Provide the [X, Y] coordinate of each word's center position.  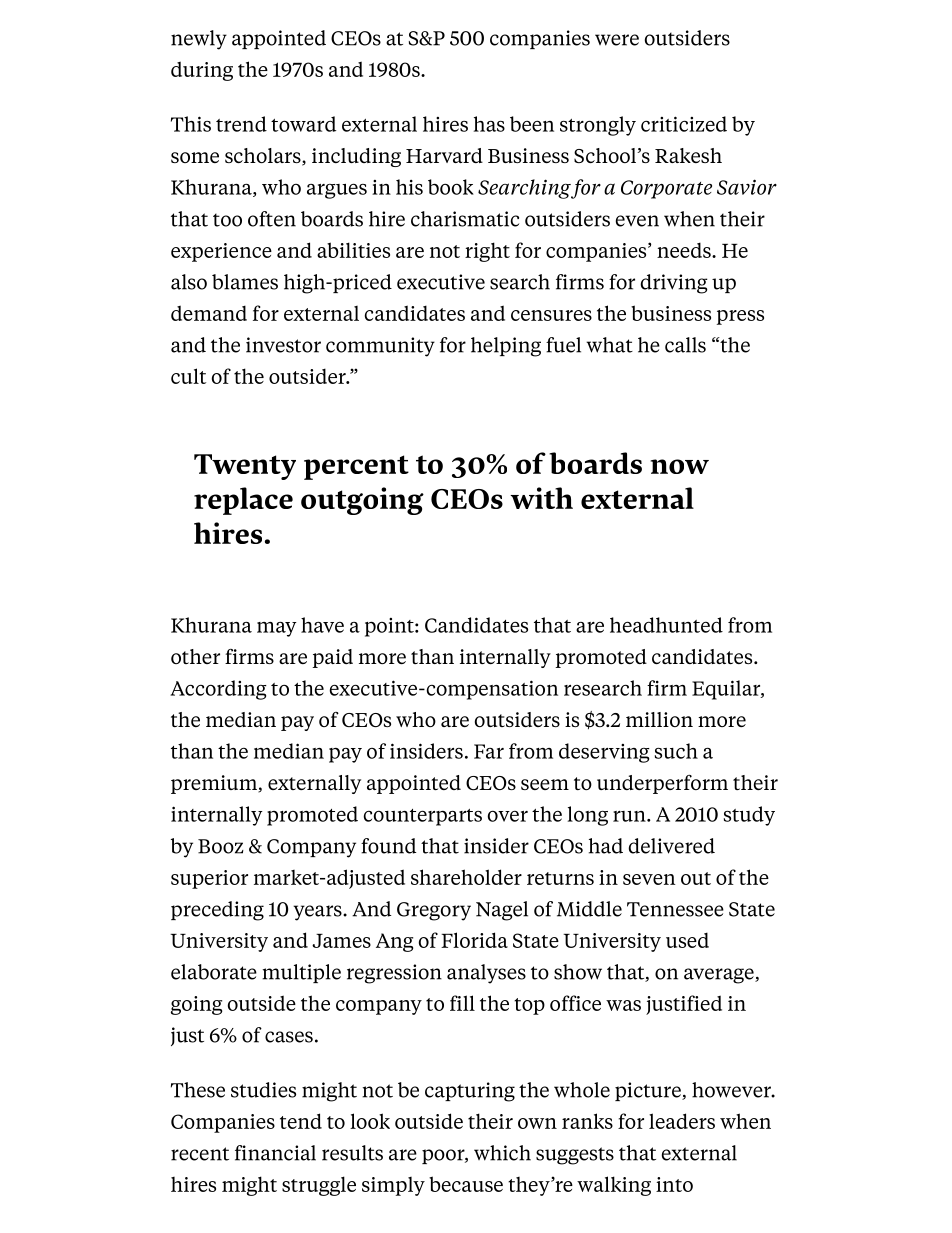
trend [241, 124]
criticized [684, 124]
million [659, 719]
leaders [682, 1121]
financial [275, 1153]
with [541, 498]
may [277, 629]
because [466, 1184]
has [489, 124]
